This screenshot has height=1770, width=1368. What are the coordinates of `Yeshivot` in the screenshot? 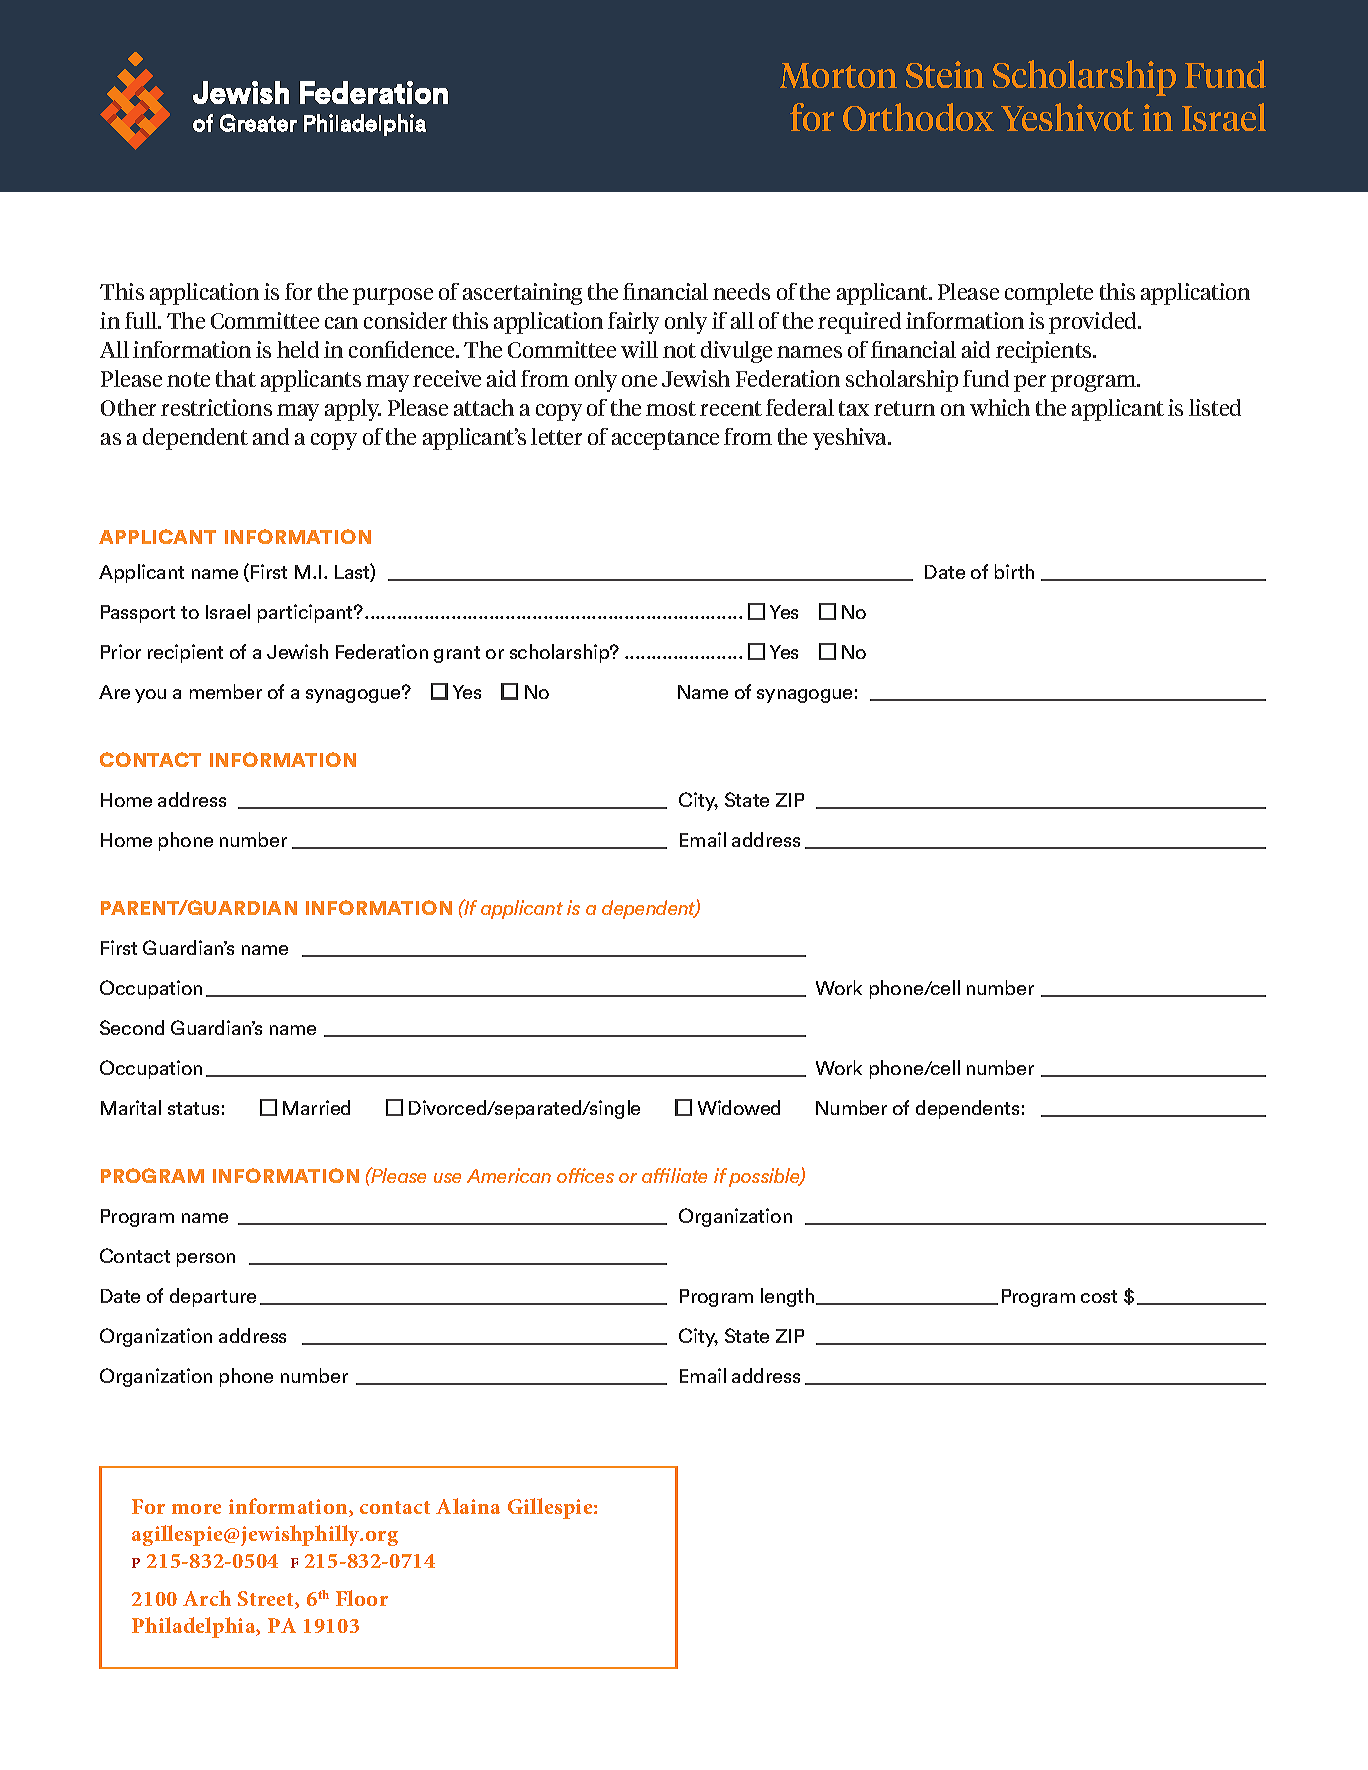 It's located at (1067, 117).
